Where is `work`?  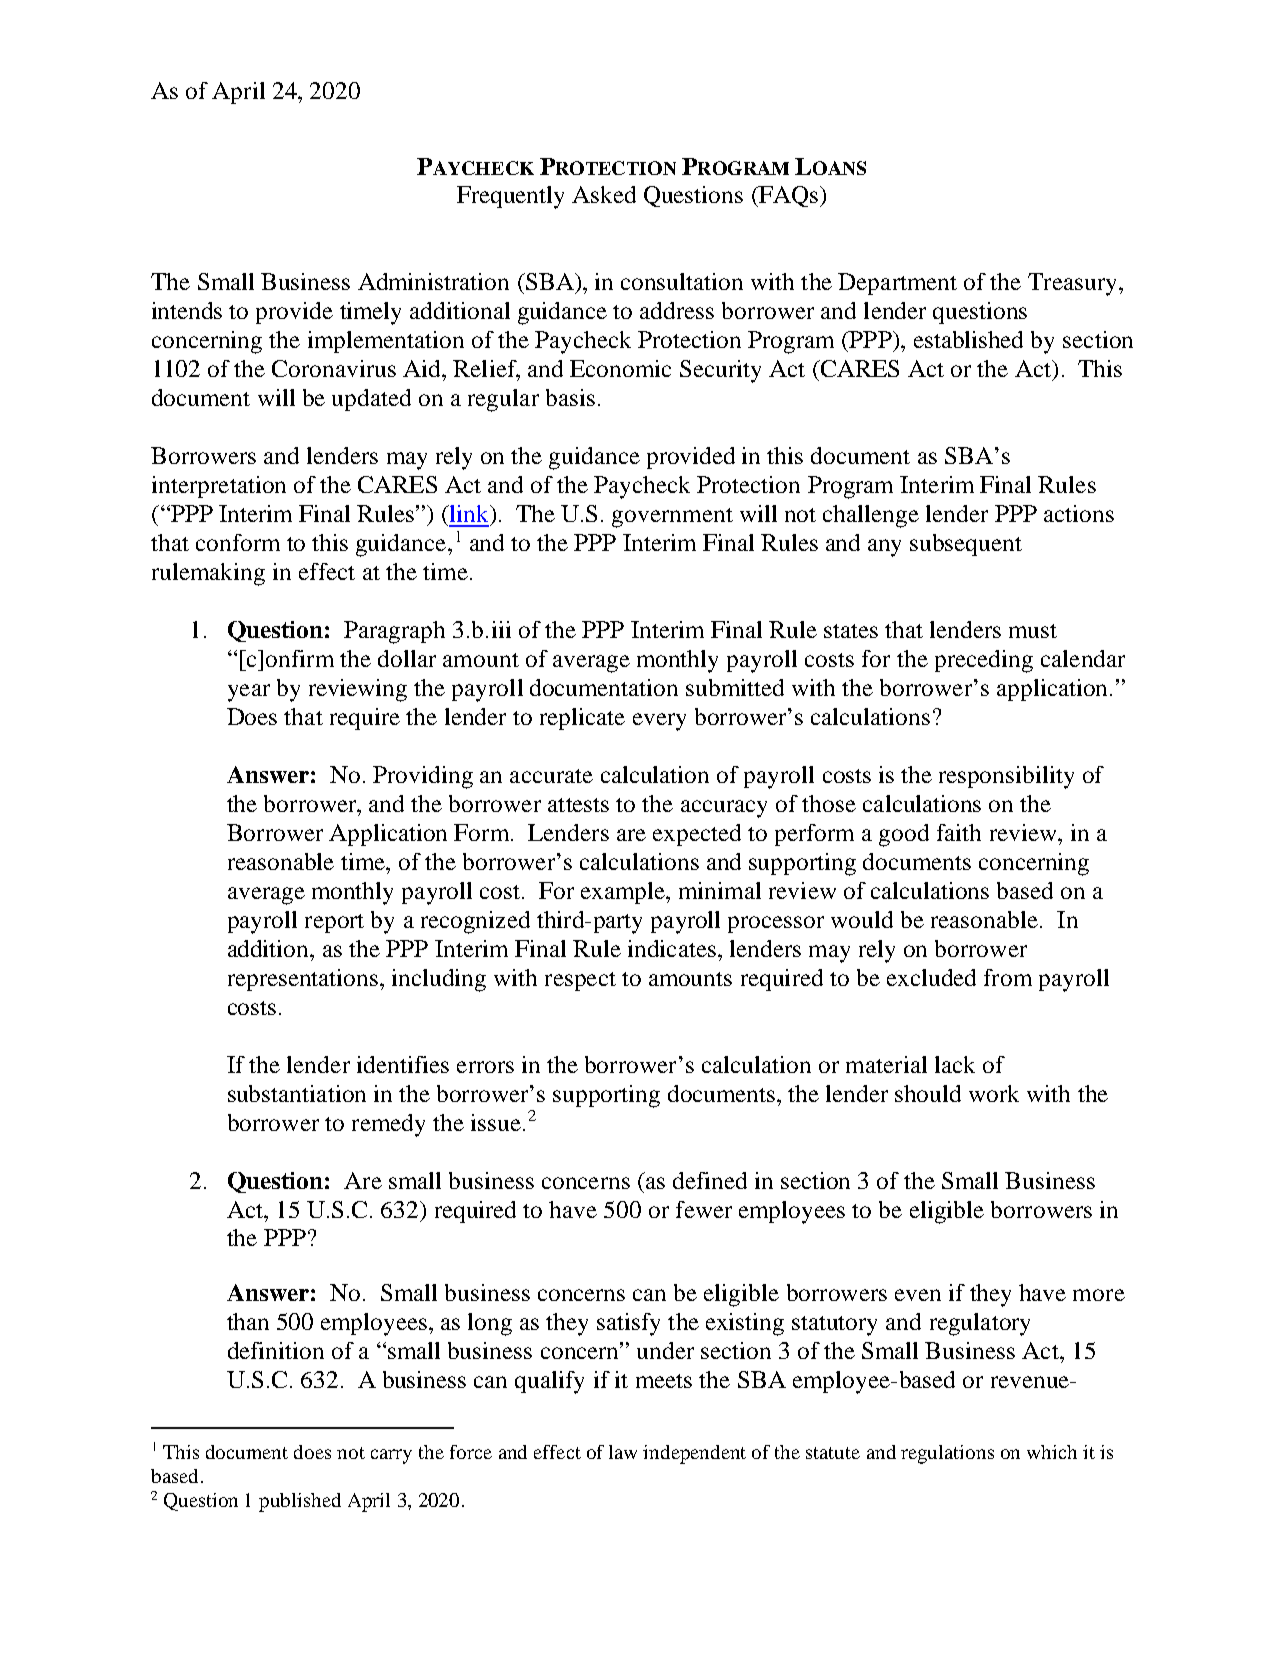
work is located at coordinates (994, 1093).
